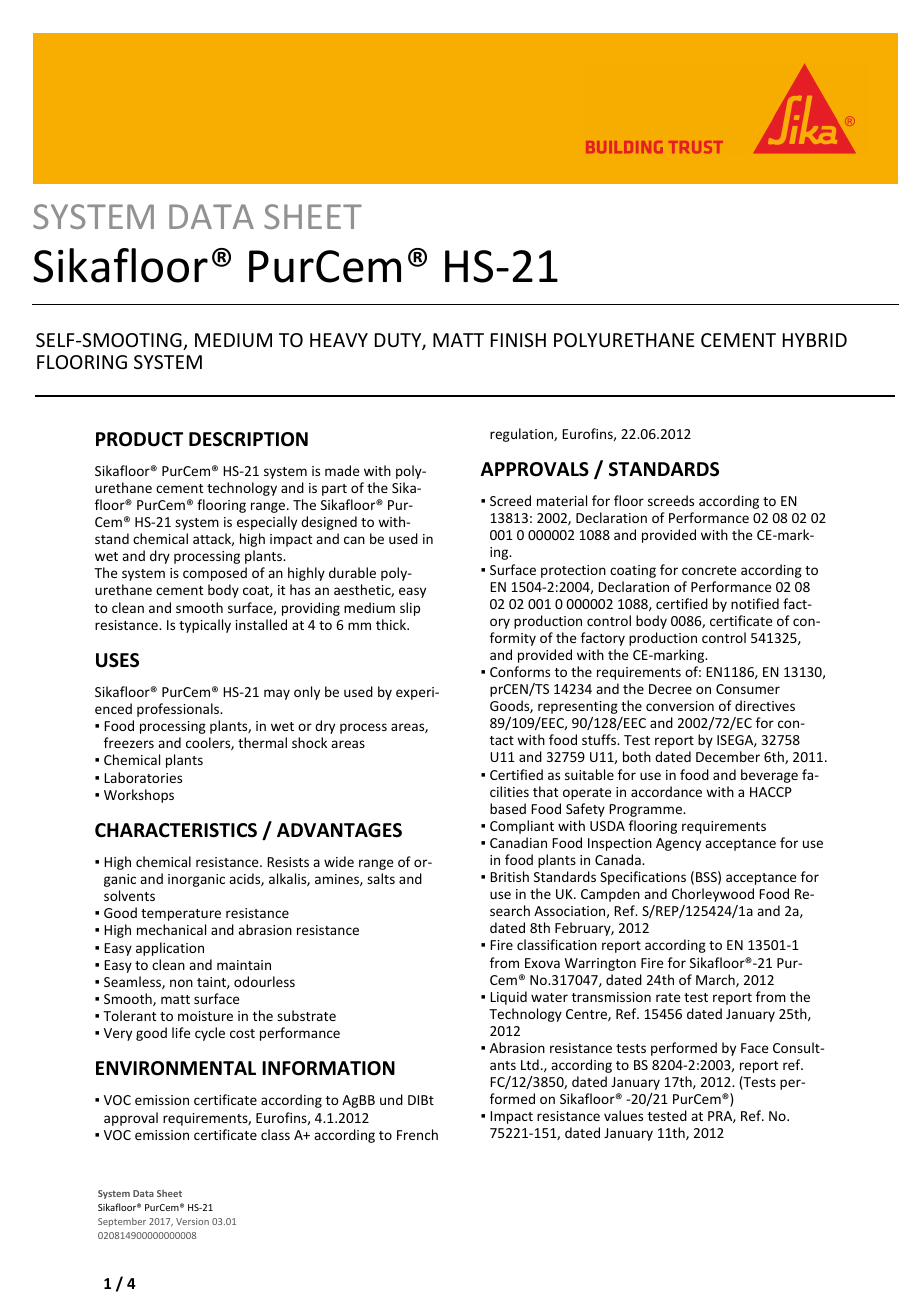 This document has height=1308, width=924. What do you see at coordinates (248, 439) in the document?
I see `DESCRIPTION` at bounding box center [248, 439].
